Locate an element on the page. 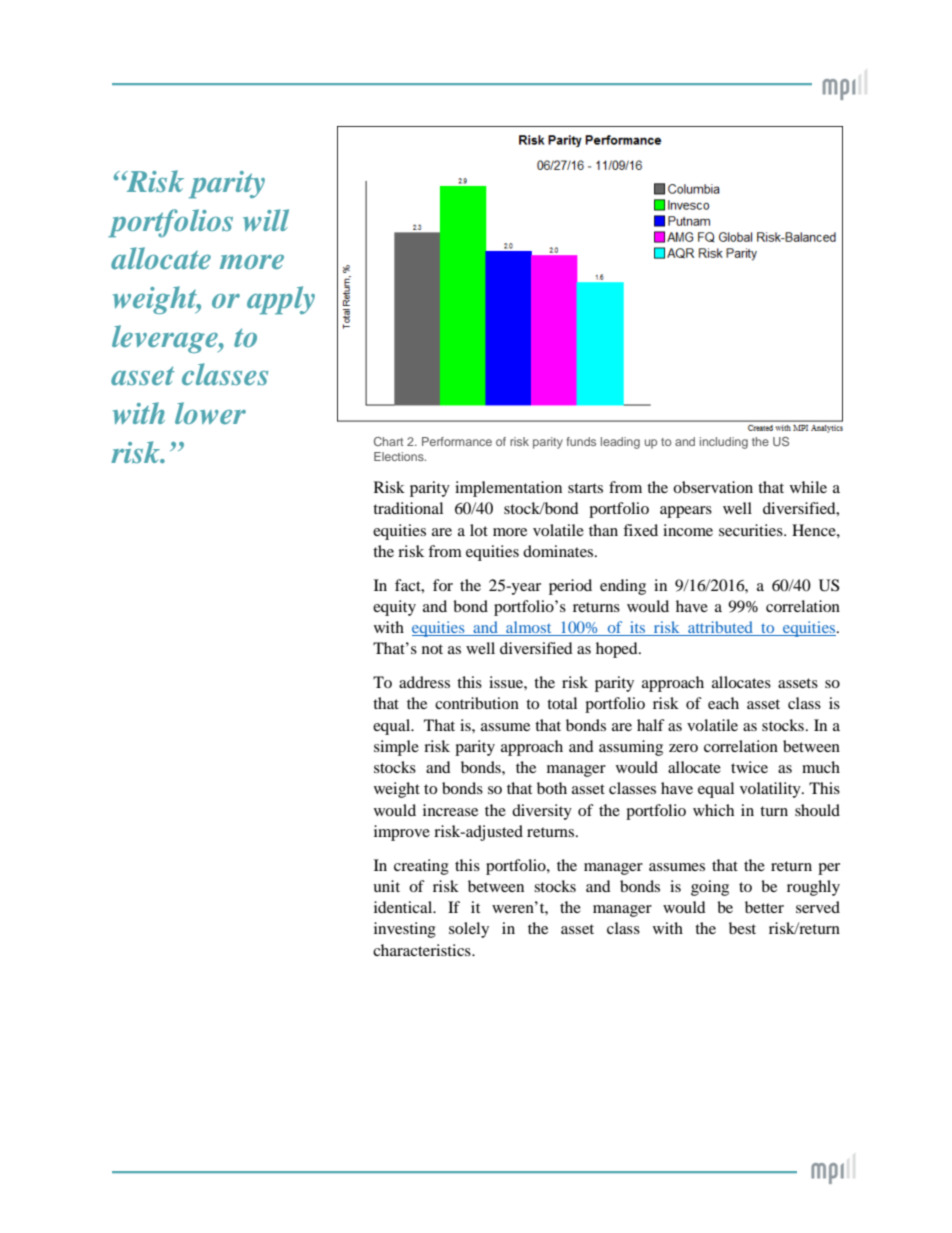 Image resolution: width=952 pixels, height=1233 pixels. Performance is located at coordinates (457, 441).
